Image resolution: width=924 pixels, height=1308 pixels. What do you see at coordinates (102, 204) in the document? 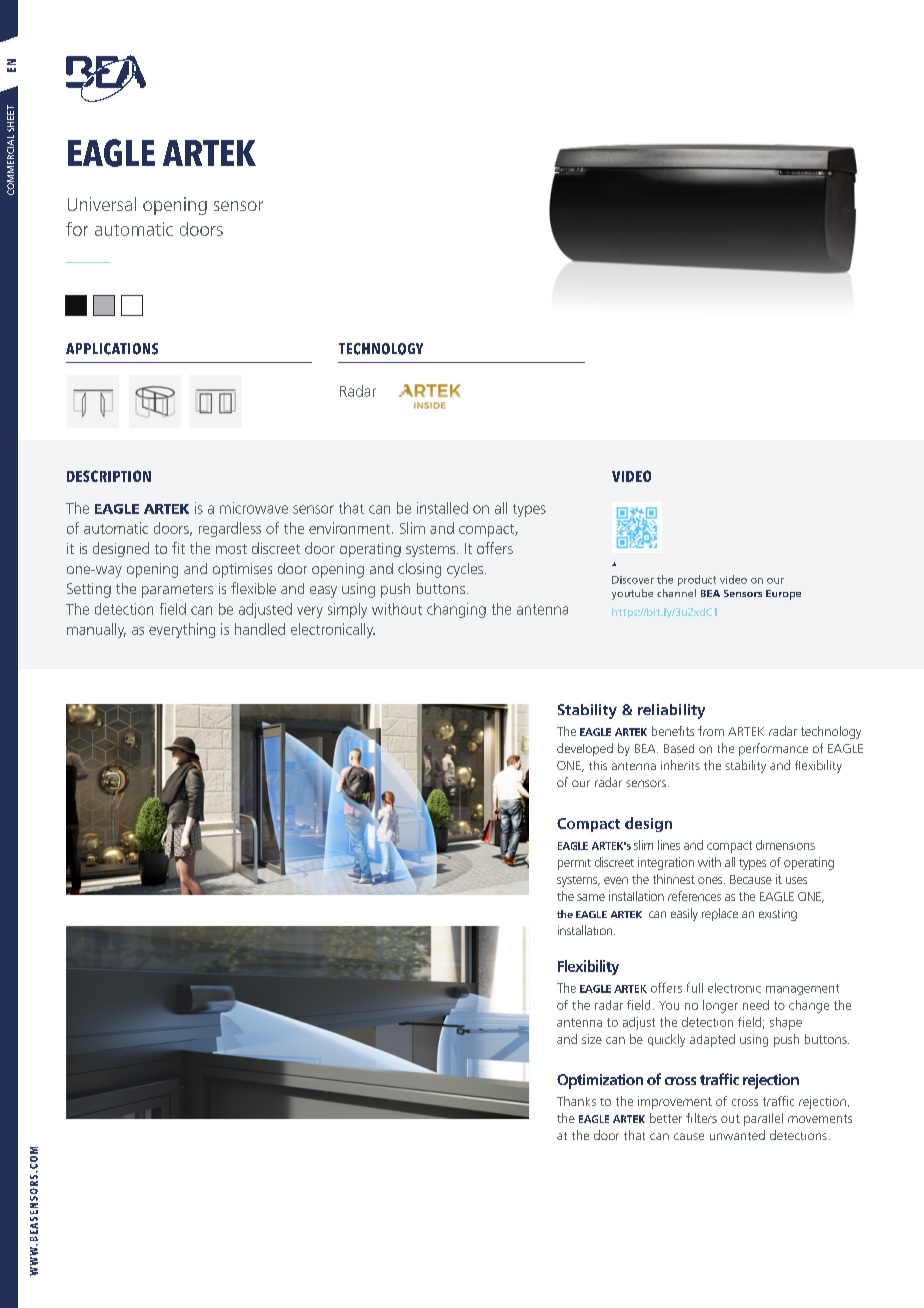
I see `Universal` at bounding box center [102, 204].
